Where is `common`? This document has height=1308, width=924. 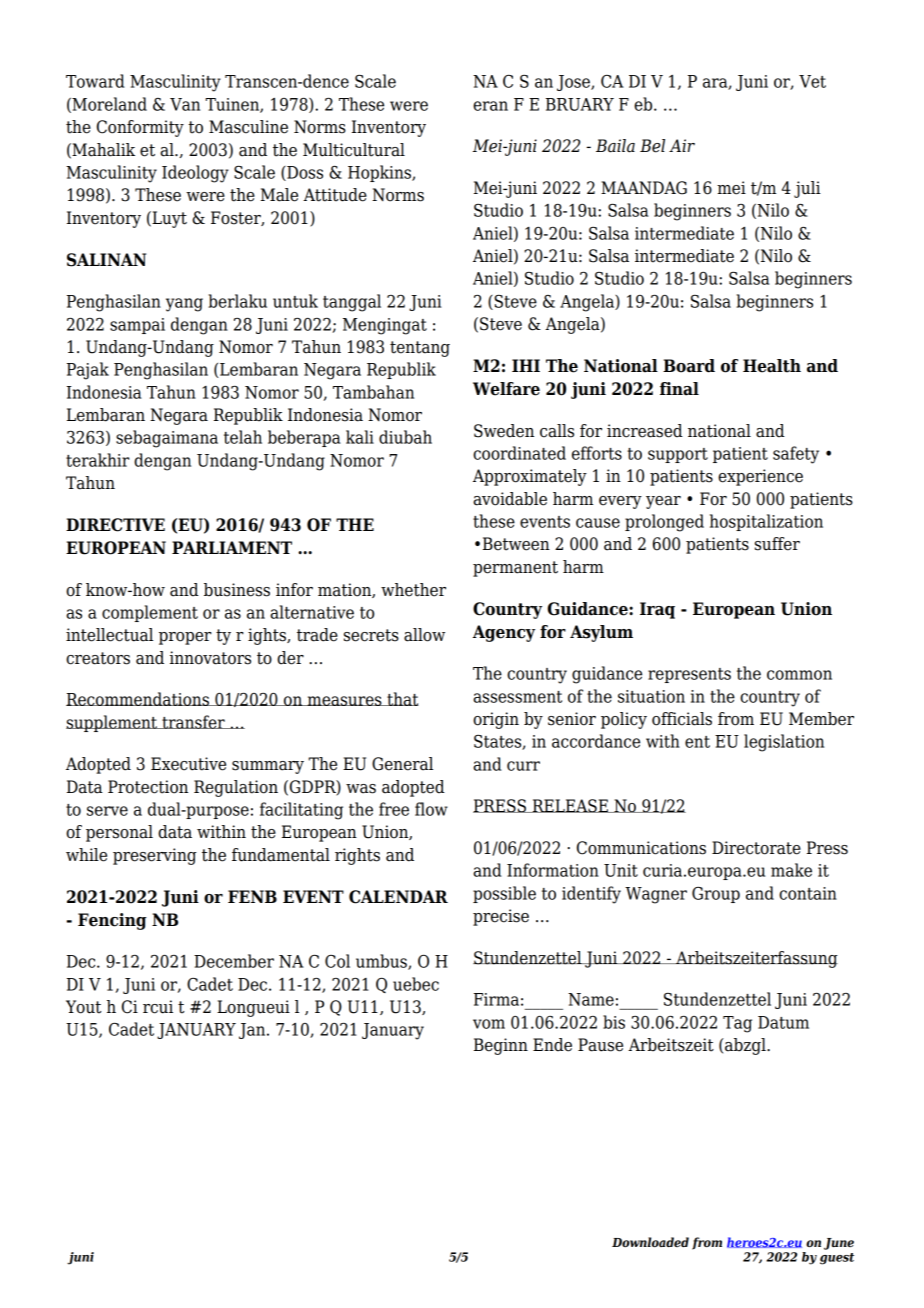
common is located at coordinates (799, 675).
